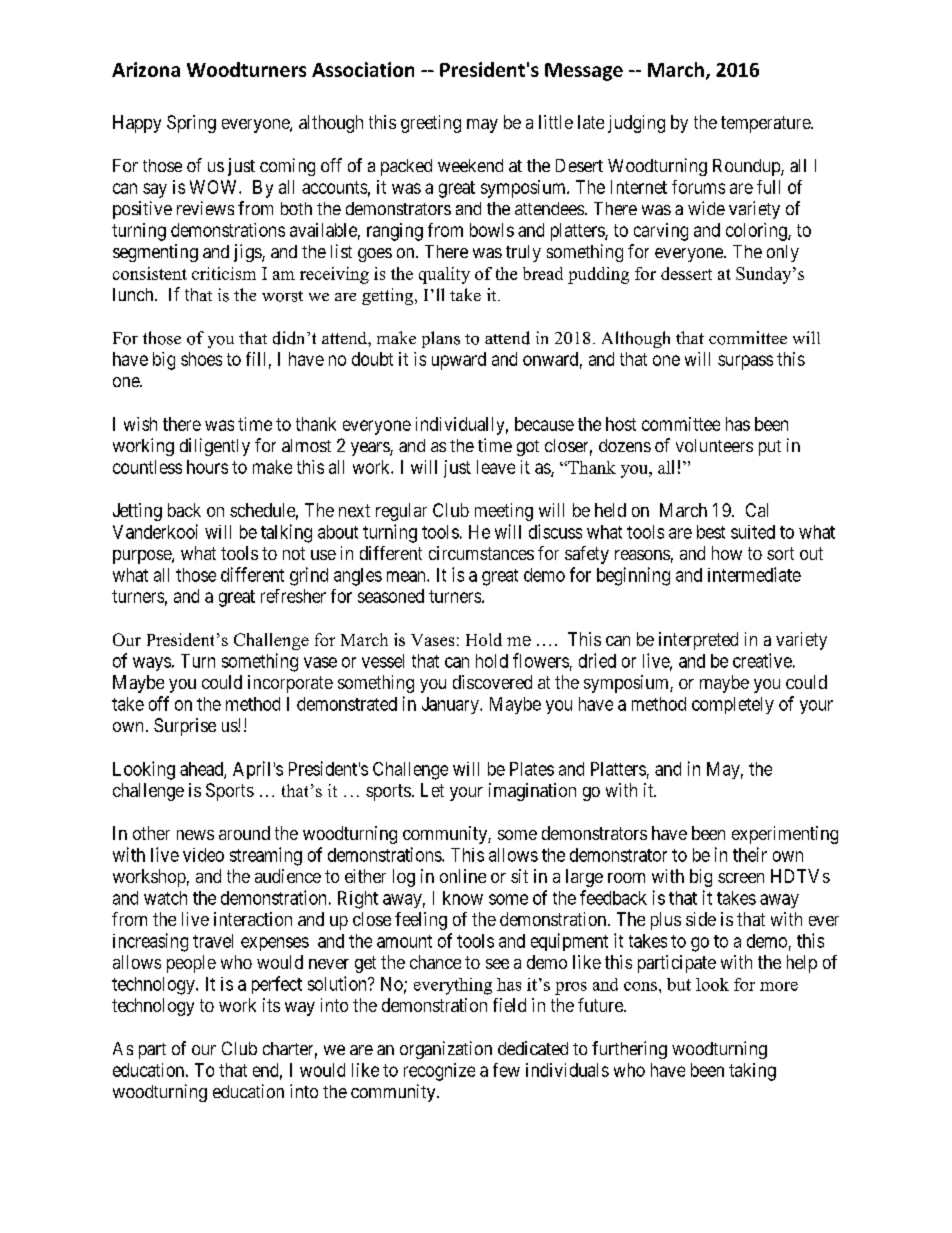  What do you see at coordinates (271, 1005) in the screenshot?
I see `its` at bounding box center [271, 1005].
